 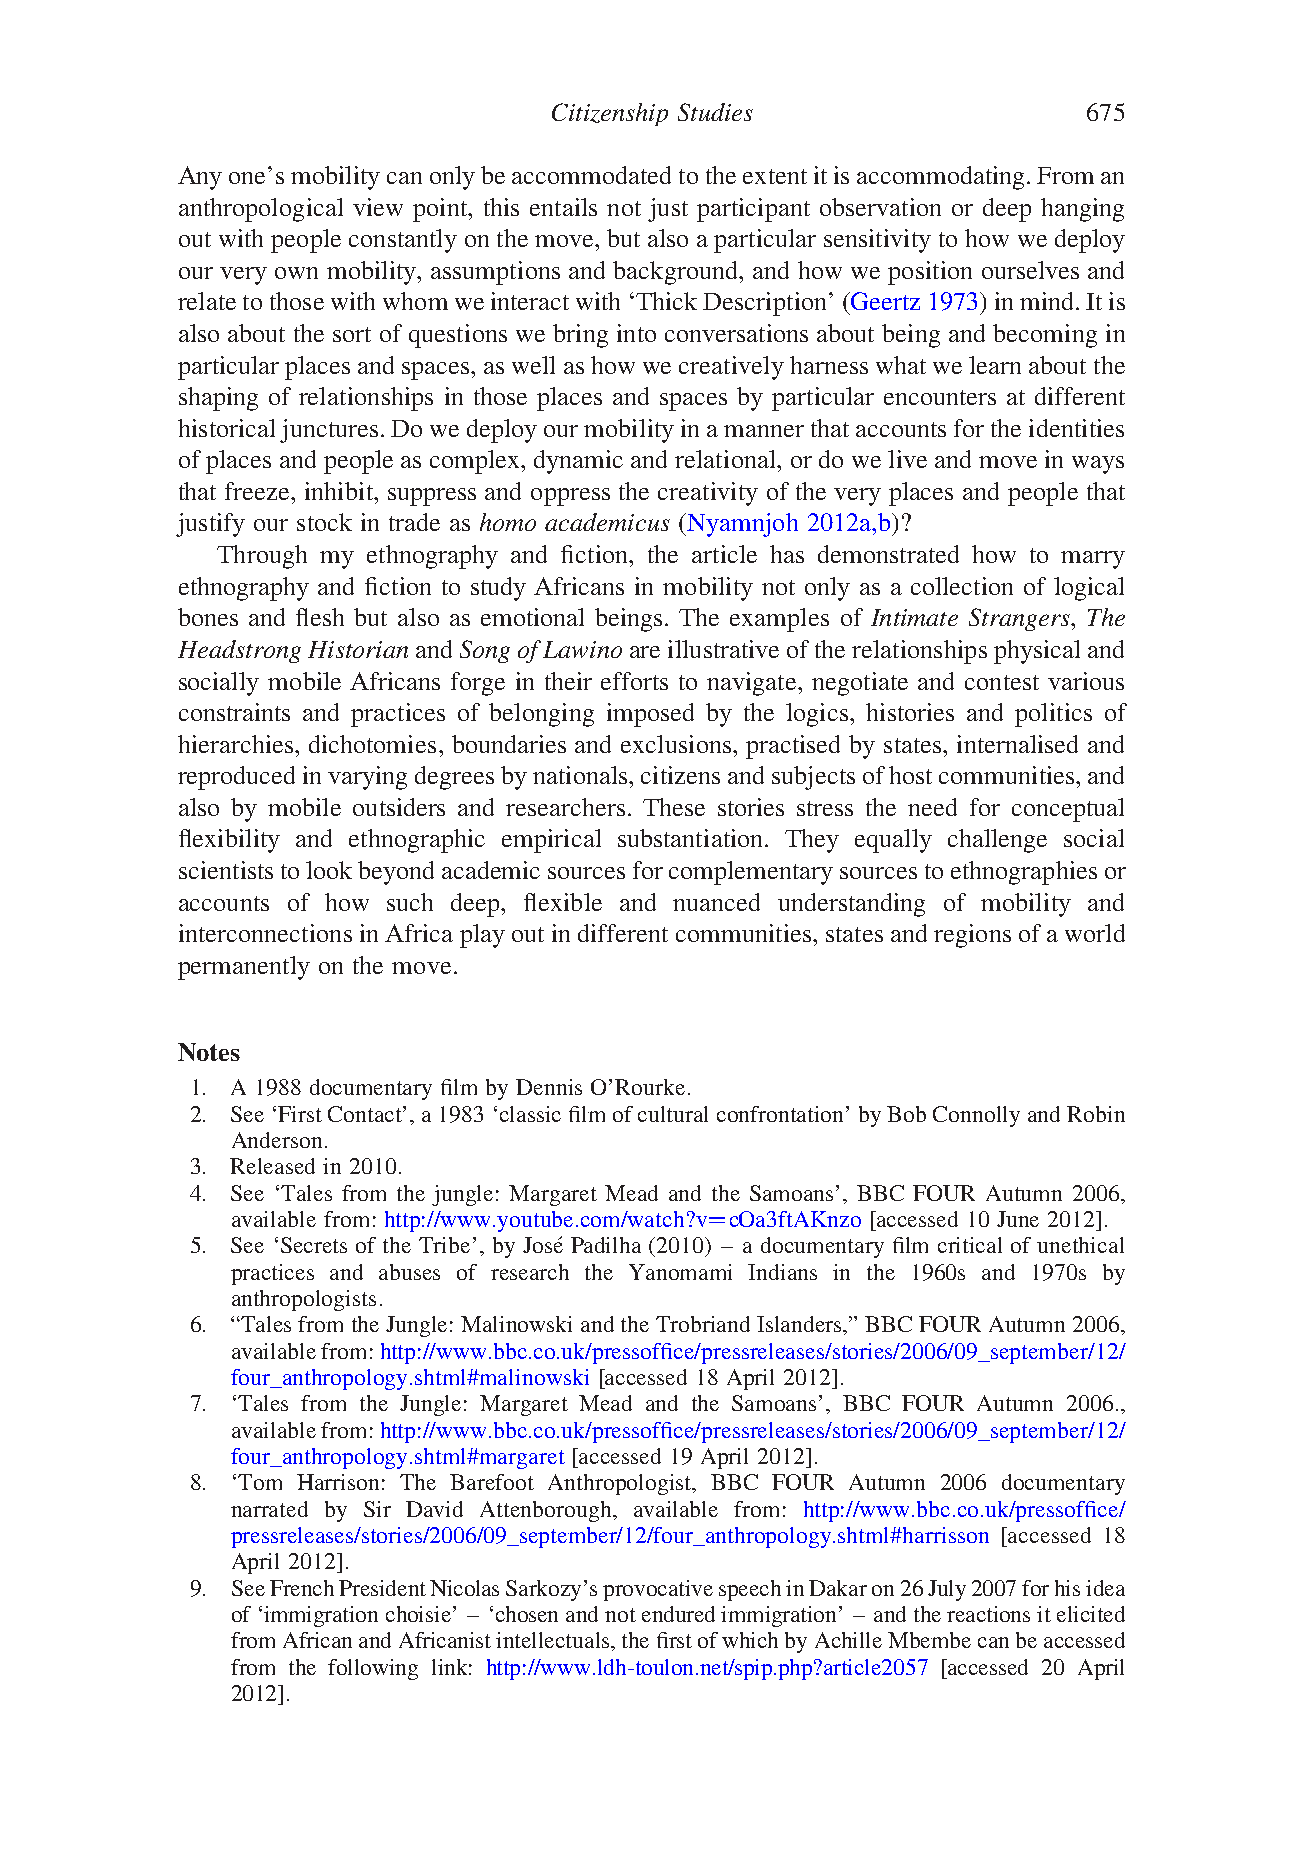 I want to click on accommodating, so click(x=940, y=178).
